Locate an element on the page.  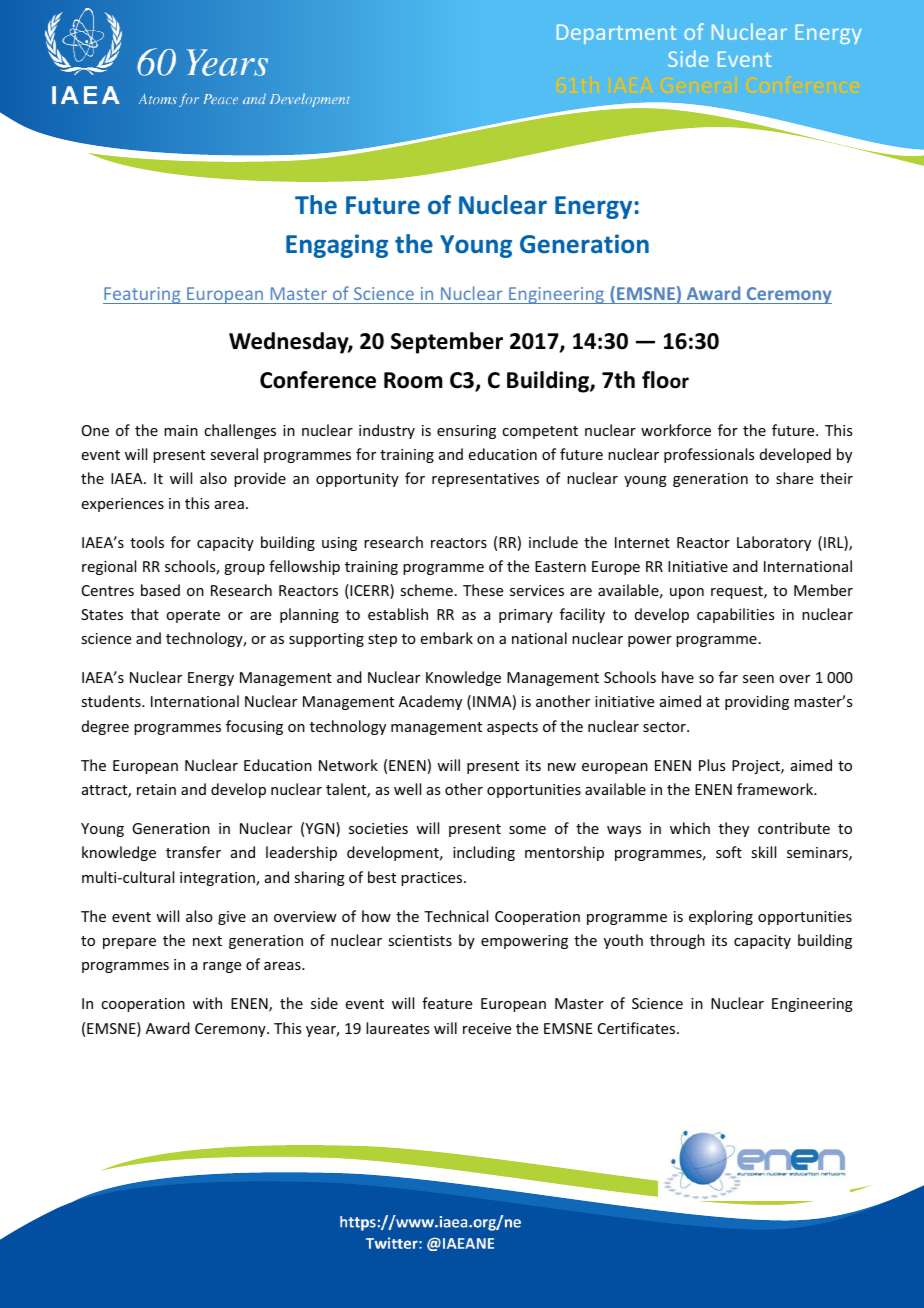
operate is located at coordinates (193, 616).
